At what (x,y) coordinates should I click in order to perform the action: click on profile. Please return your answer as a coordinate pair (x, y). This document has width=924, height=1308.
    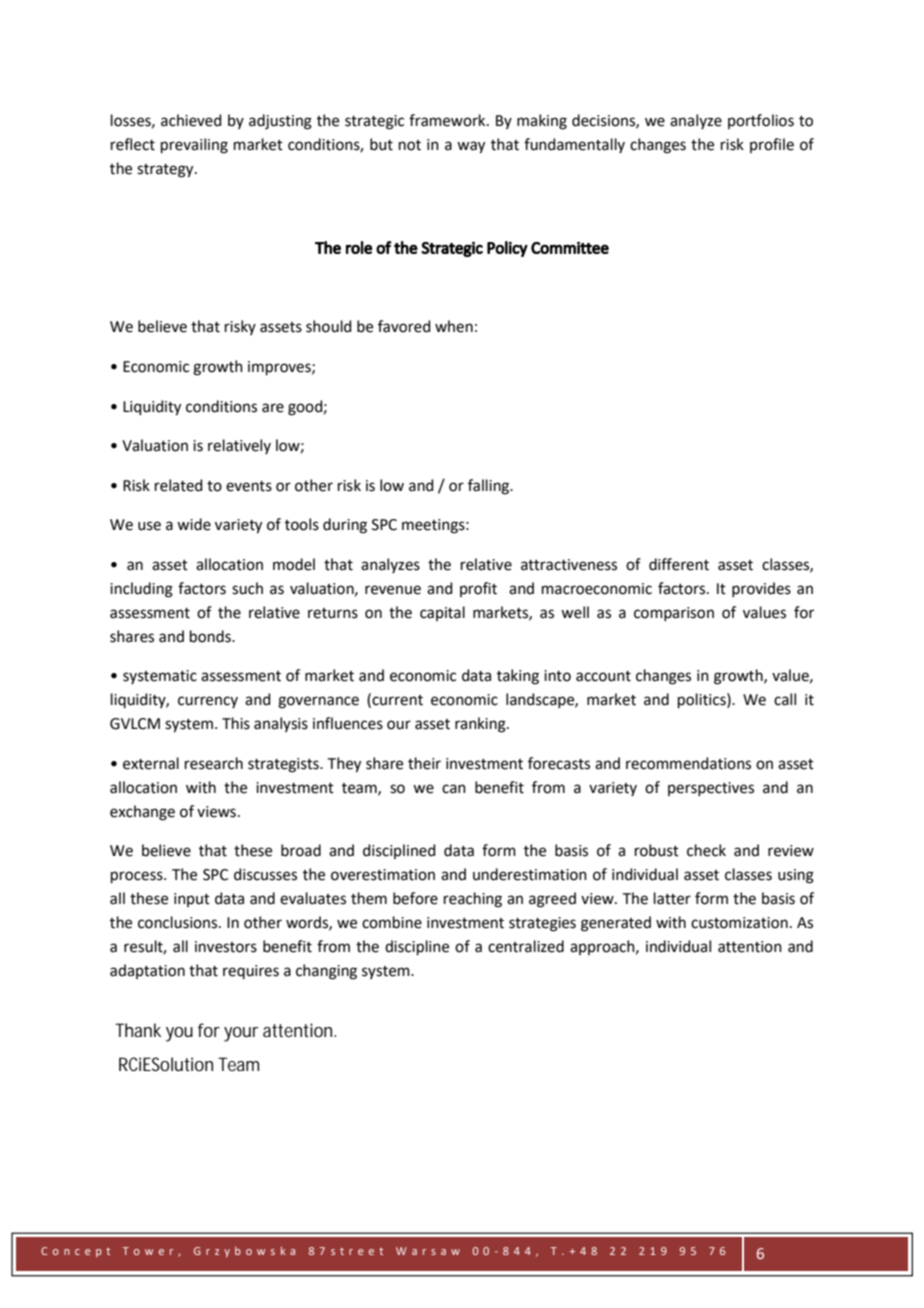
    Looking at the image, I should click on (772, 145).
